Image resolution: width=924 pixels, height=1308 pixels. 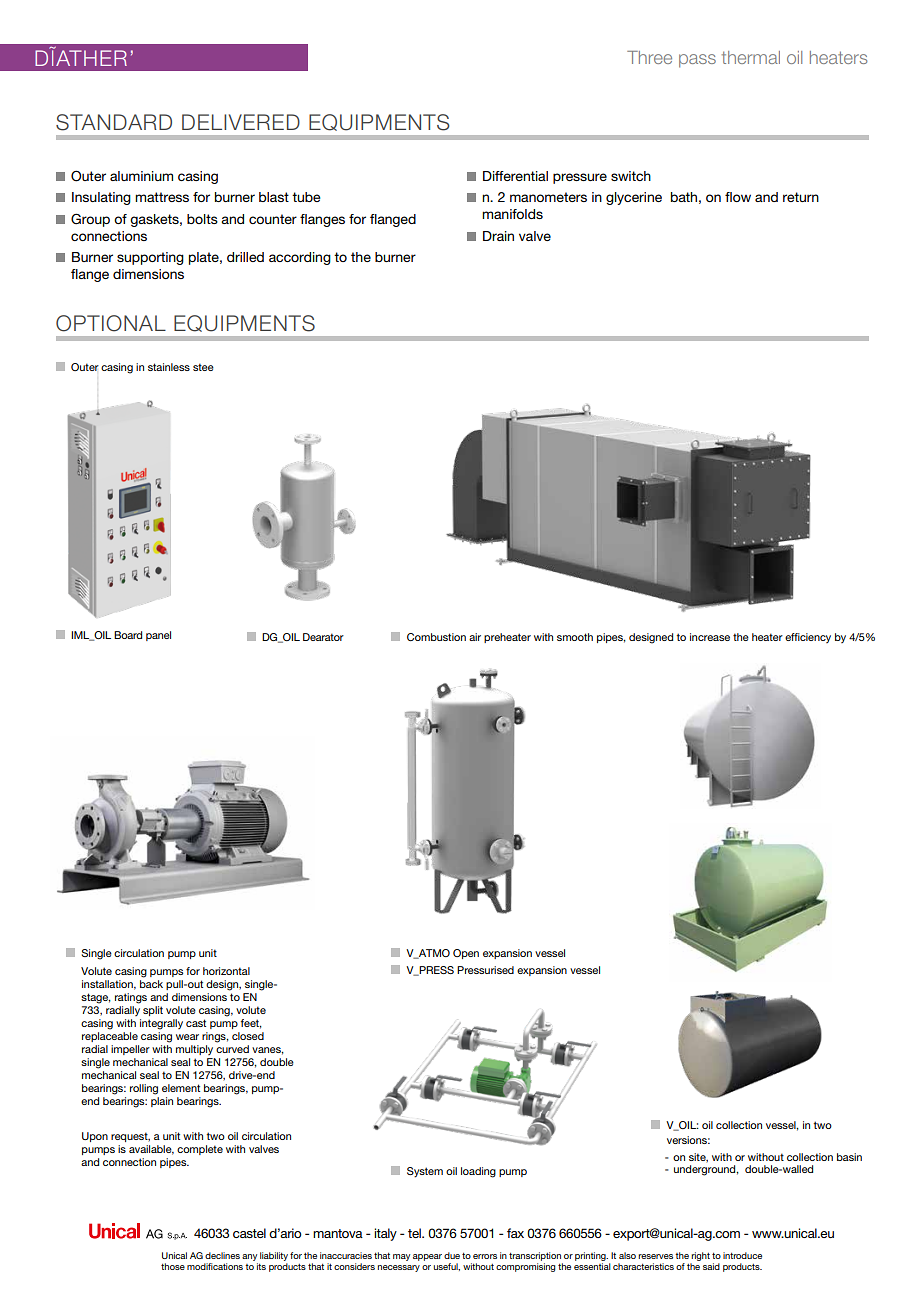 I want to click on DELIVERED, so click(x=241, y=122).
